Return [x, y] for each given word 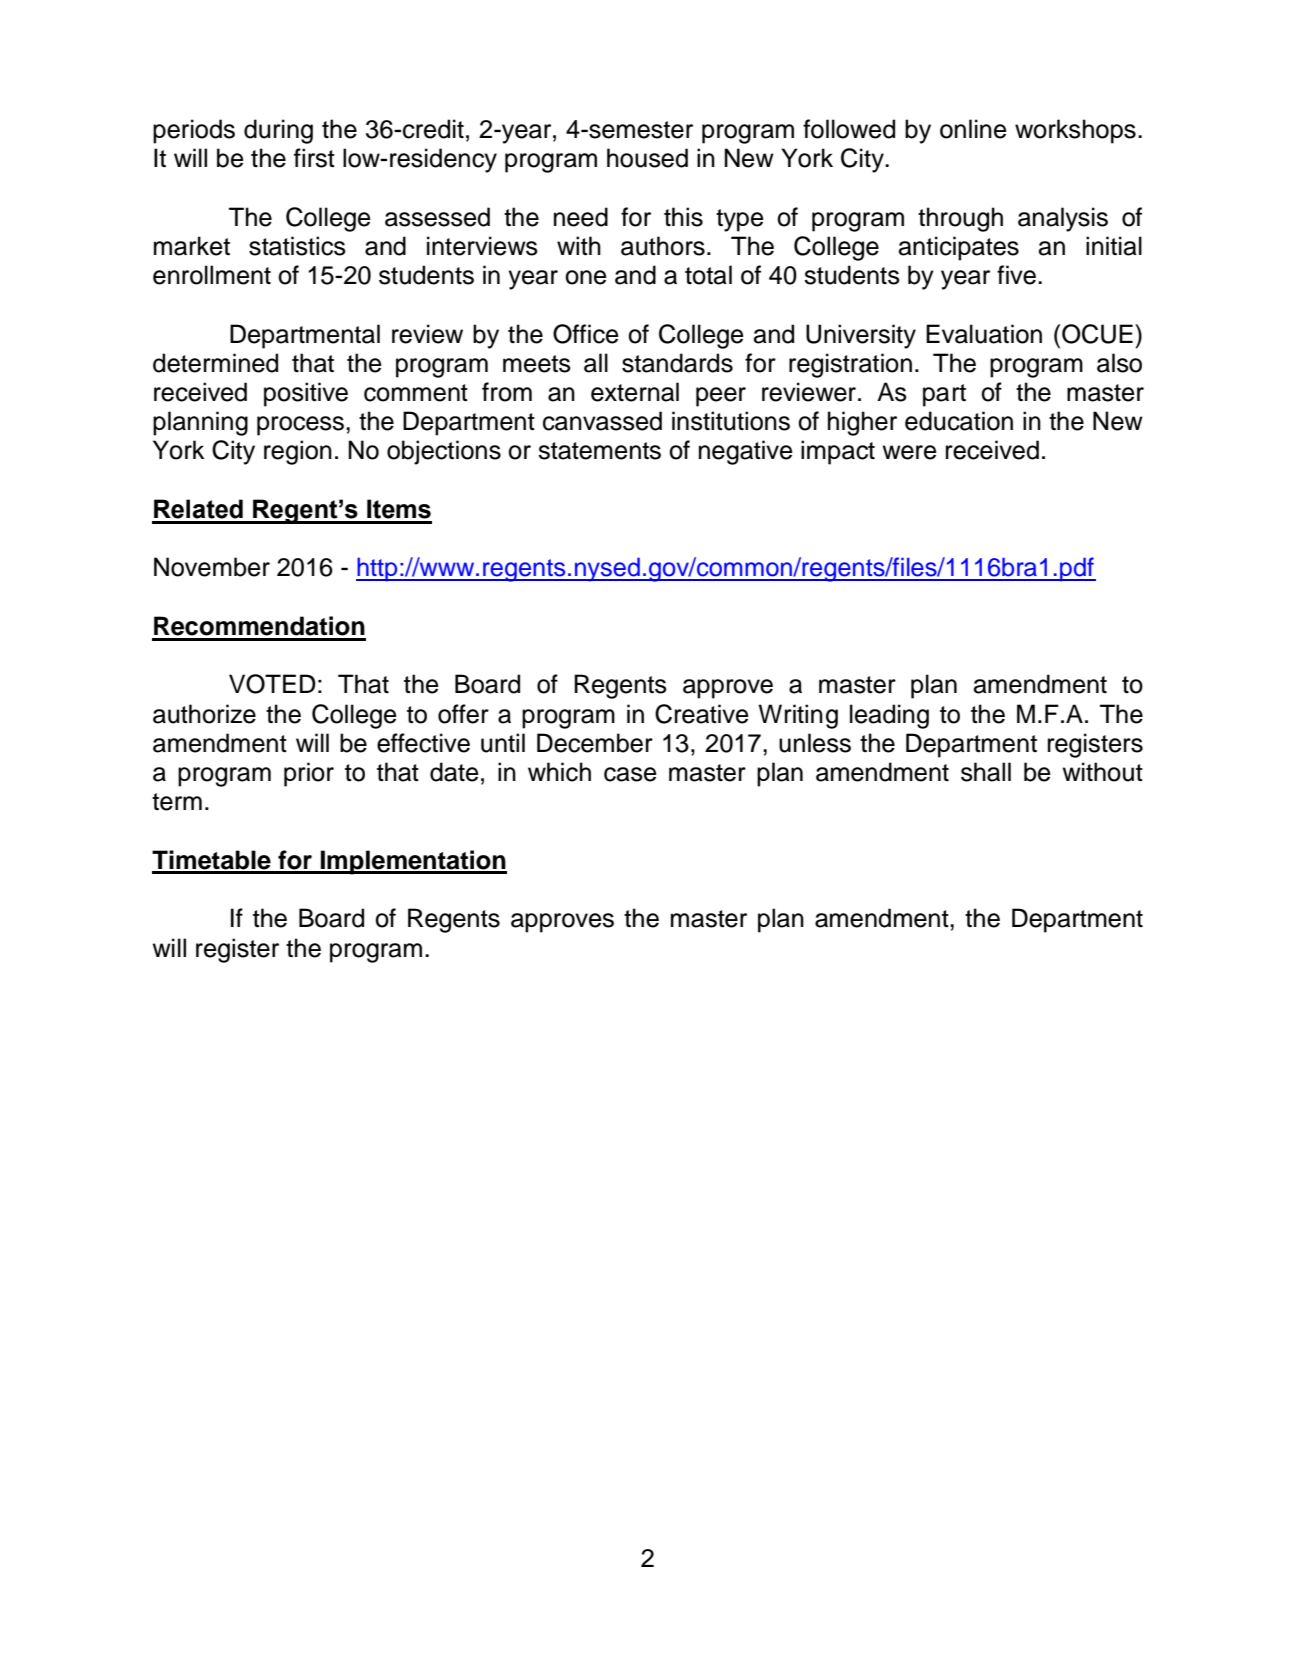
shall [986, 772]
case [630, 774]
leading [889, 716]
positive [306, 394]
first [314, 158]
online [973, 129]
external [635, 392]
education [959, 421]
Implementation [413, 862]
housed [647, 158]
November [212, 567]
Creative [702, 714]
